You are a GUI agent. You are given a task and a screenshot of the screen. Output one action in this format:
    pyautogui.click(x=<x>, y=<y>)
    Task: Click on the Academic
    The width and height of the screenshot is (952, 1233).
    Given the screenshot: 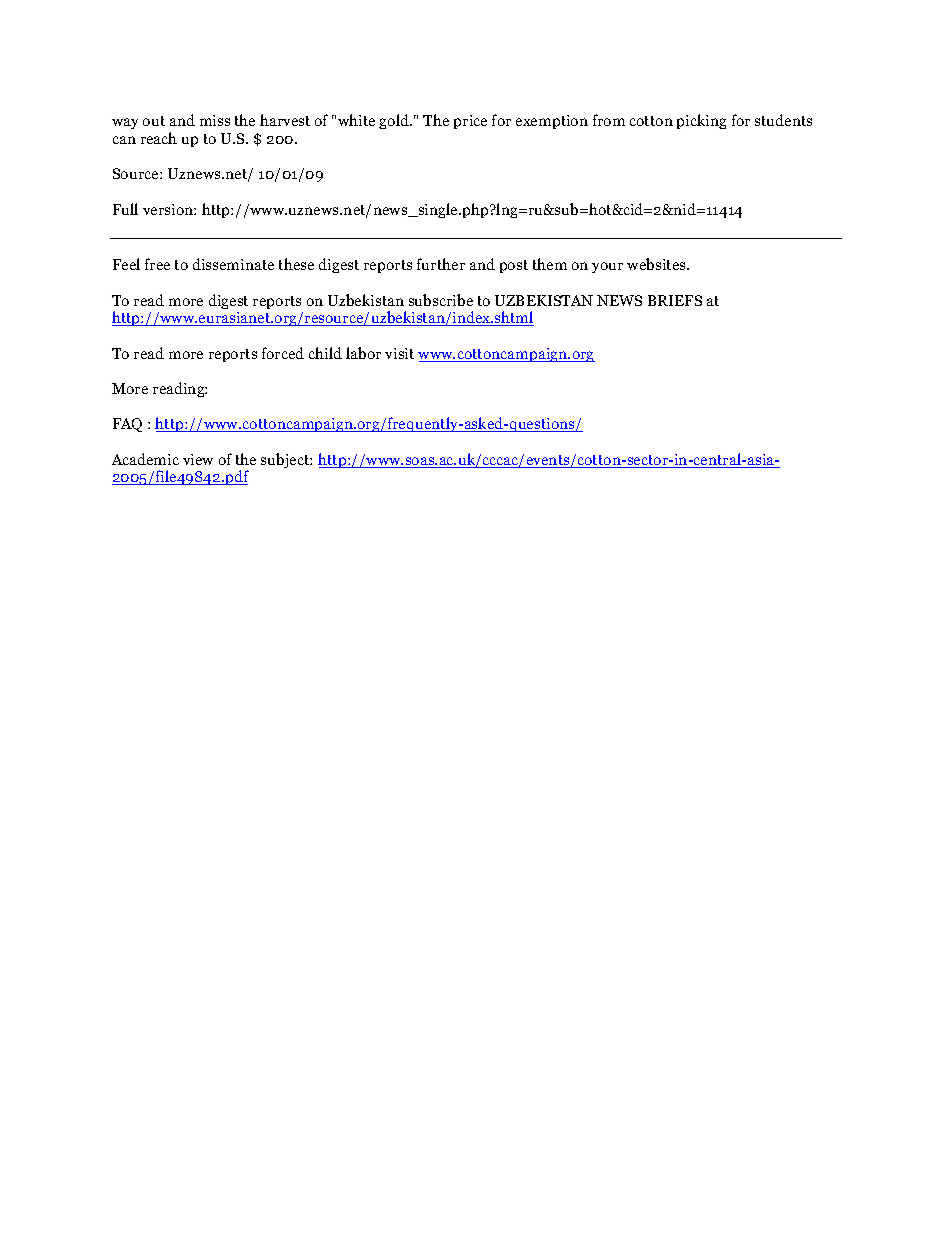 What is the action you would take?
    pyautogui.click(x=145, y=459)
